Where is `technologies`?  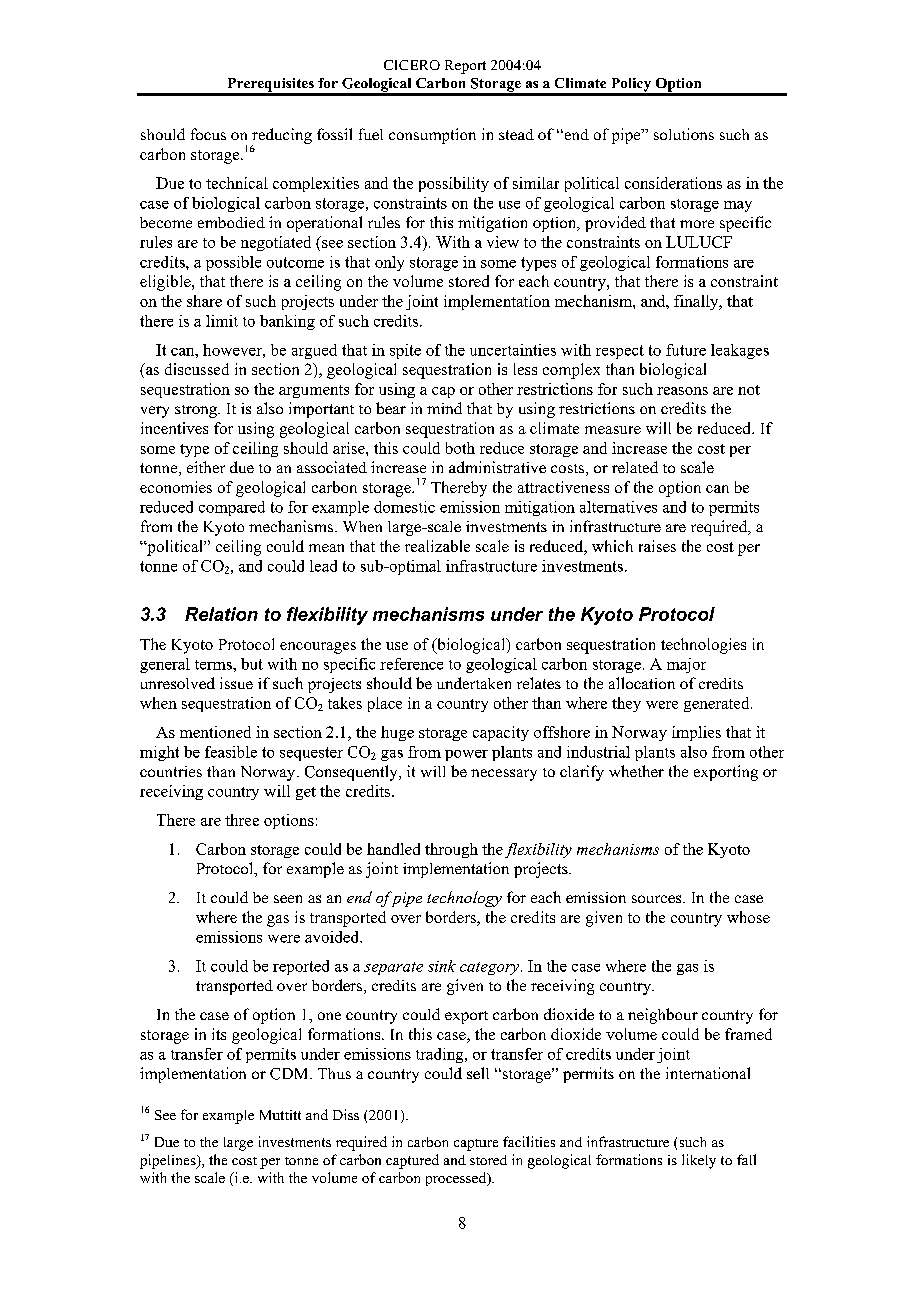 technologies is located at coordinates (703, 646).
